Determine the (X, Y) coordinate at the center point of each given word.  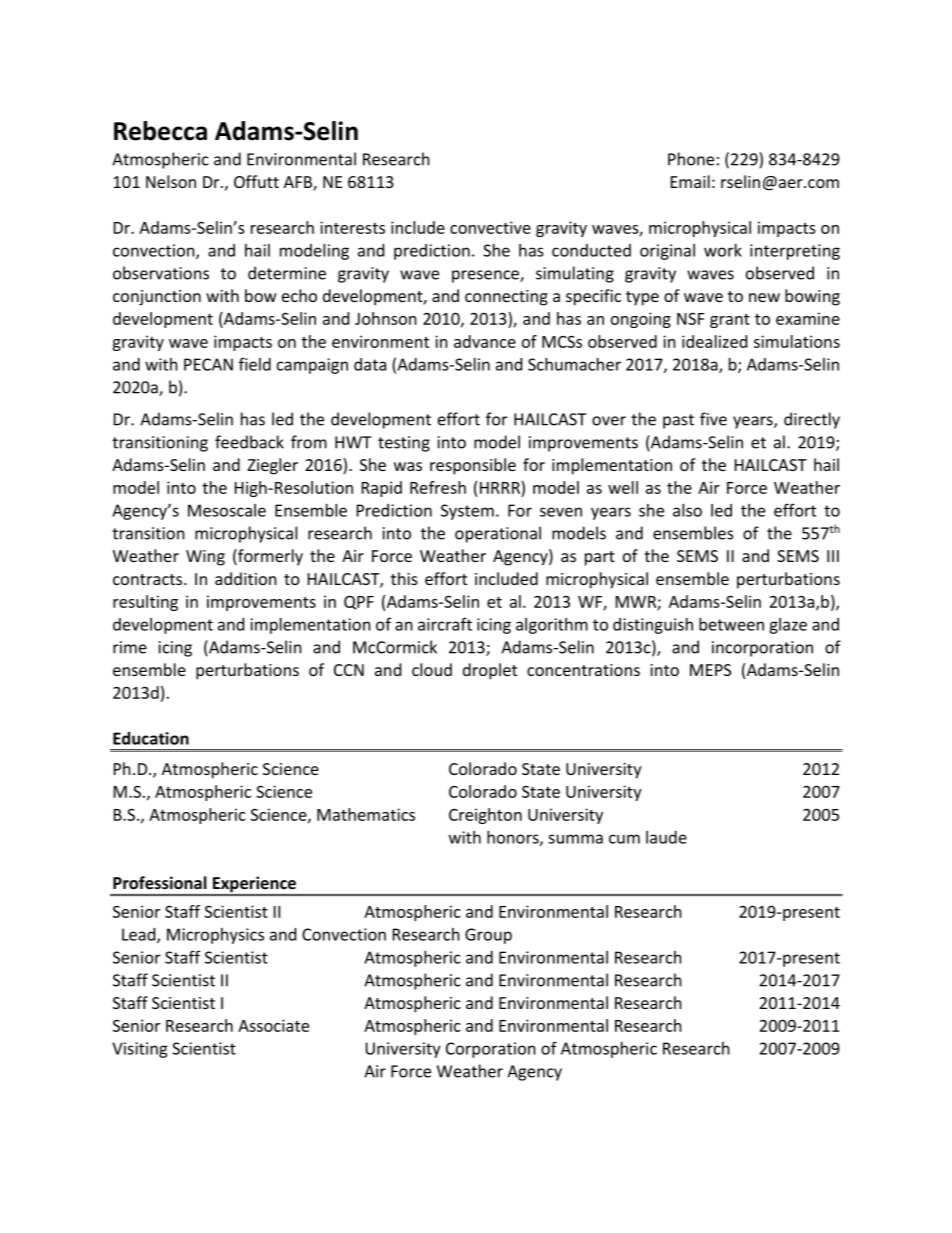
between (731, 624)
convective (490, 227)
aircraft (445, 624)
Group (488, 936)
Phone (691, 159)
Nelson (171, 181)
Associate (273, 1025)
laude (666, 837)
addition (246, 578)
